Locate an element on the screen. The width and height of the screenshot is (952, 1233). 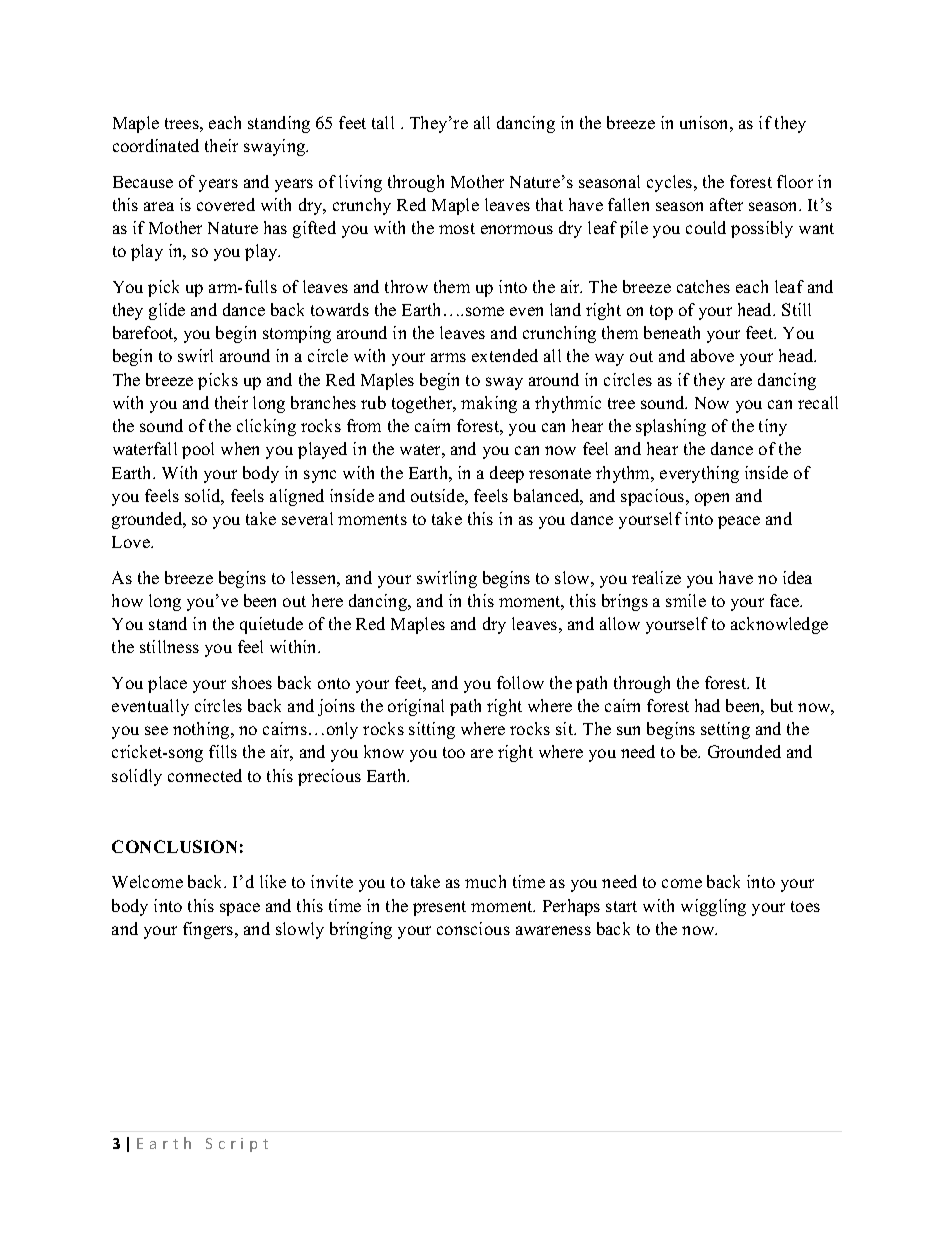
pool is located at coordinates (198, 450).
